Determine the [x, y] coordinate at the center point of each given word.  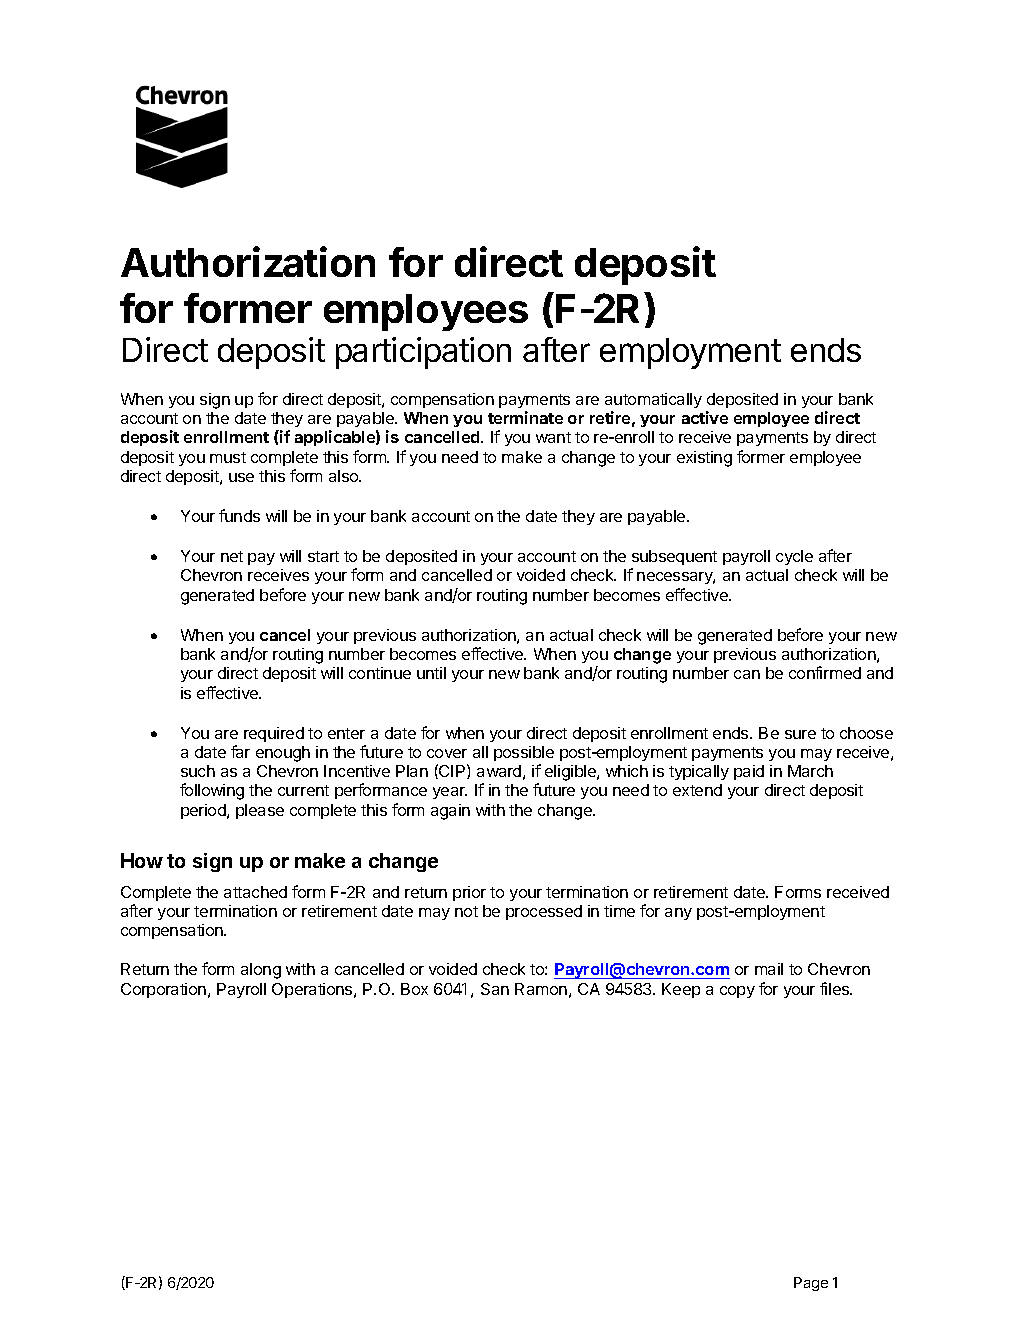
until [431, 673]
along [261, 971]
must [228, 457]
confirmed [825, 672]
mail [769, 969]
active [705, 417]
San [495, 989]
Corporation [163, 990]
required [274, 734]
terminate [525, 417]
